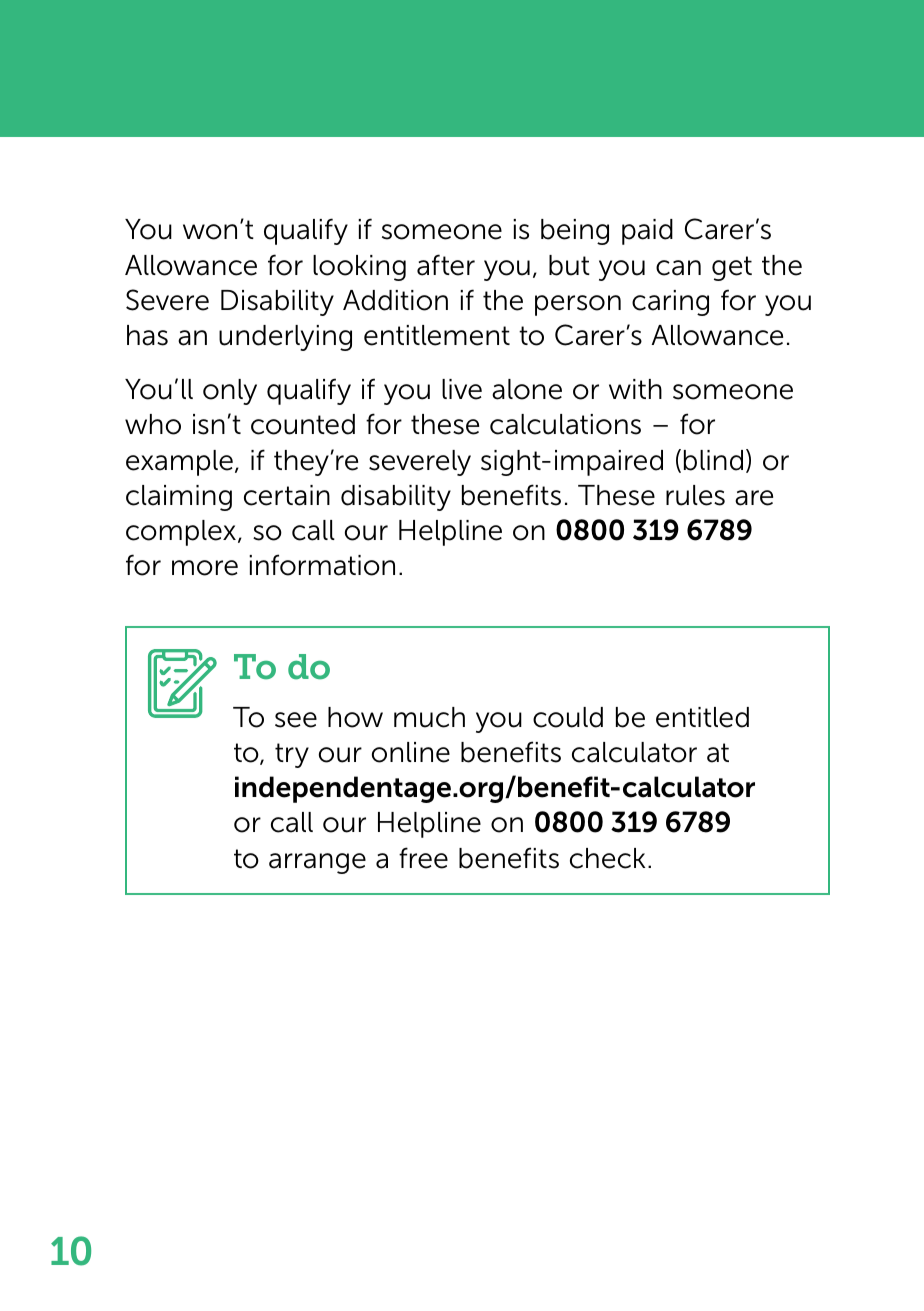 This screenshot has width=924, height=1311. Describe the element at coordinates (446, 265) in the screenshot. I see `after` at that location.
